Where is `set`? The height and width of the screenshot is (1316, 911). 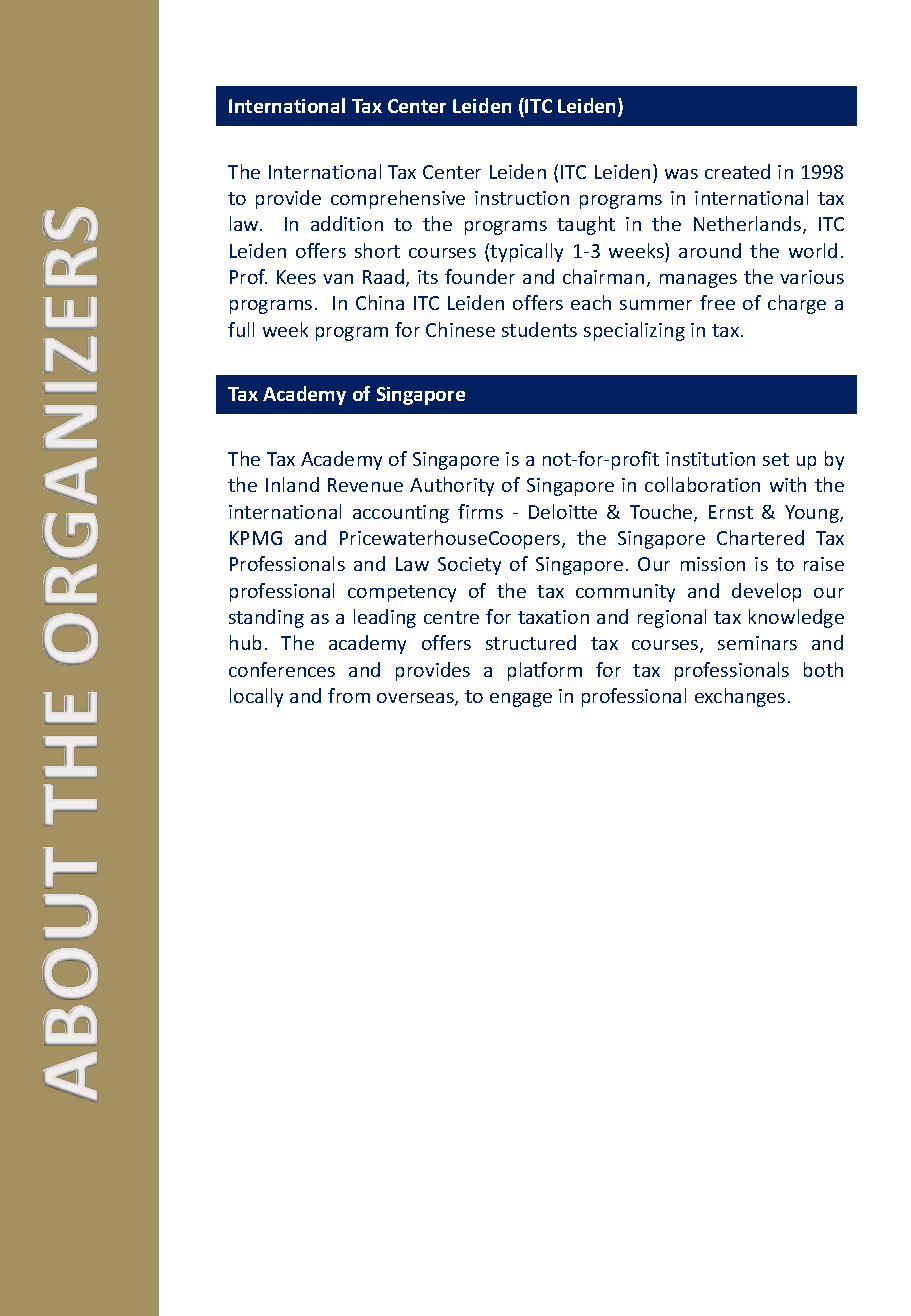
set is located at coordinates (776, 459).
